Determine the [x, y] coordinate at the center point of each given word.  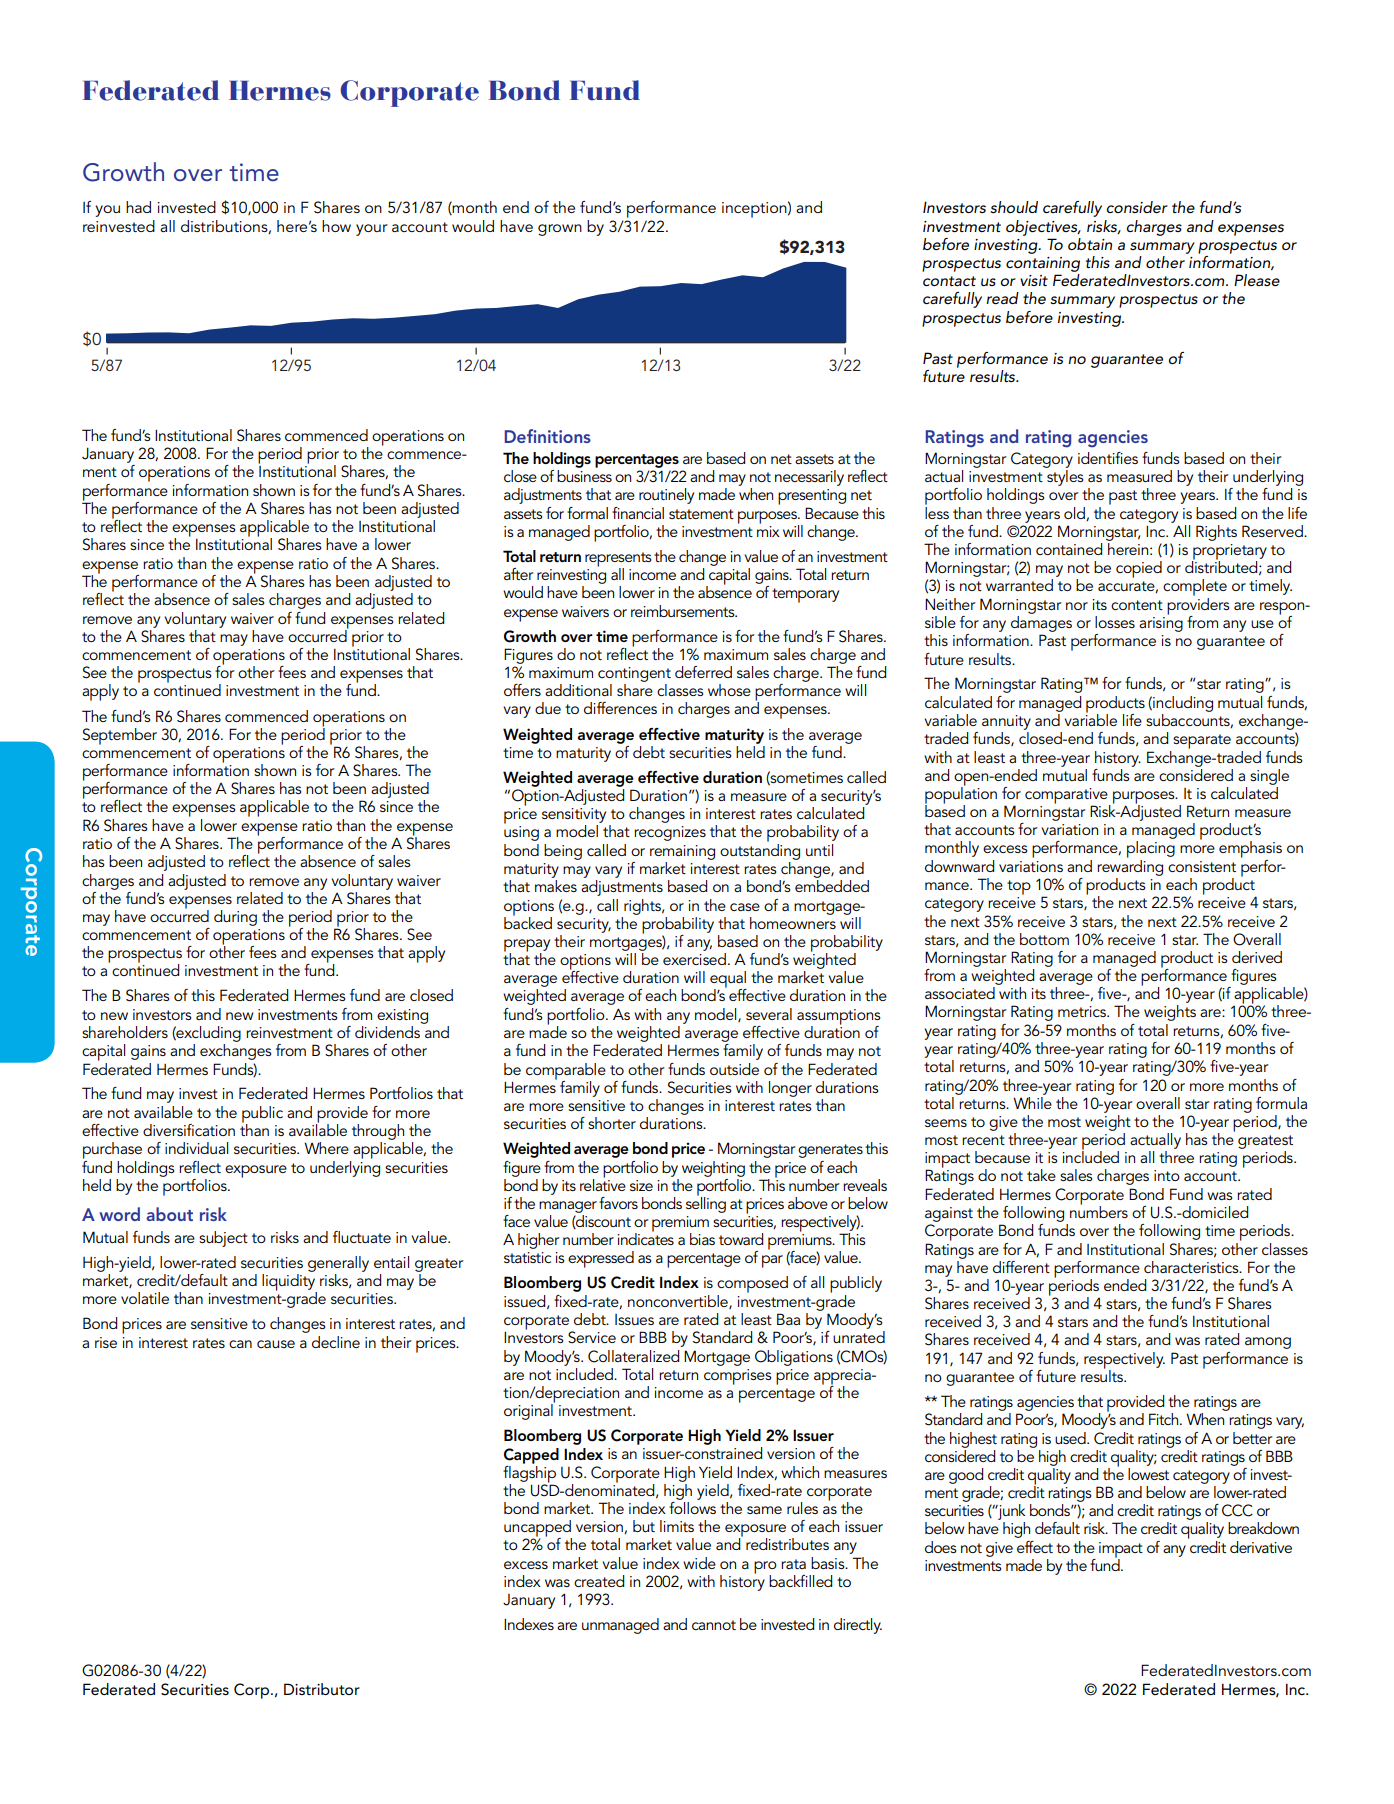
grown [560, 230]
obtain [1090, 244]
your [372, 230]
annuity [1006, 722]
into [1167, 1175]
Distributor [322, 1689]
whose [729, 690]
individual [196, 1148]
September [120, 736]
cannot [714, 1625]
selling [706, 1203]
